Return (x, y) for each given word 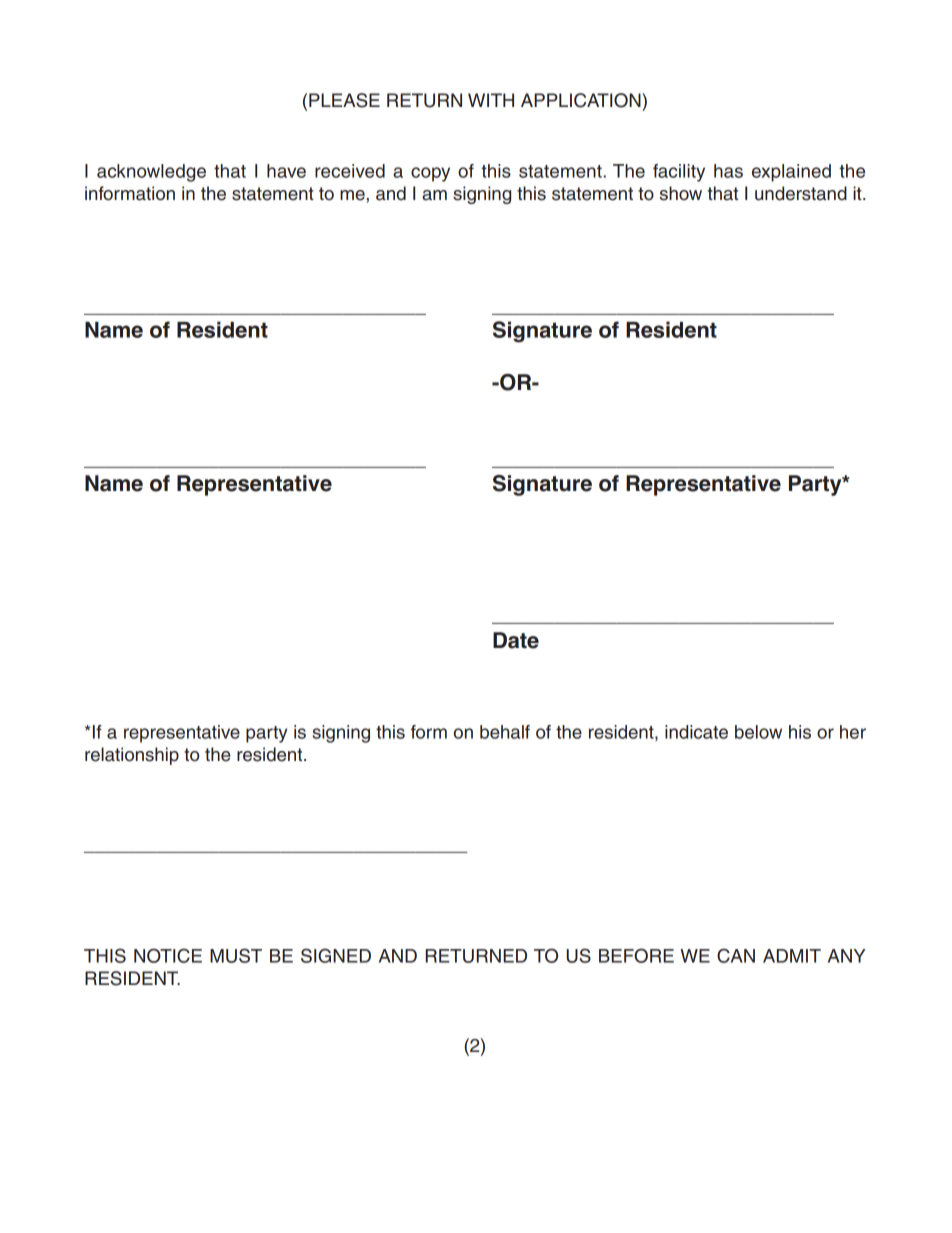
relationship (132, 756)
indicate (696, 732)
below (758, 732)
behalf (505, 732)
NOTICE (168, 955)
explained (791, 173)
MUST (236, 955)
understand (801, 193)
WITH (491, 100)
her (853, 732)
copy (430, 174)
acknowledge (151, 173)
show (681, 193)
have (286, 171)
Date (516, 640)
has (728, 171)
